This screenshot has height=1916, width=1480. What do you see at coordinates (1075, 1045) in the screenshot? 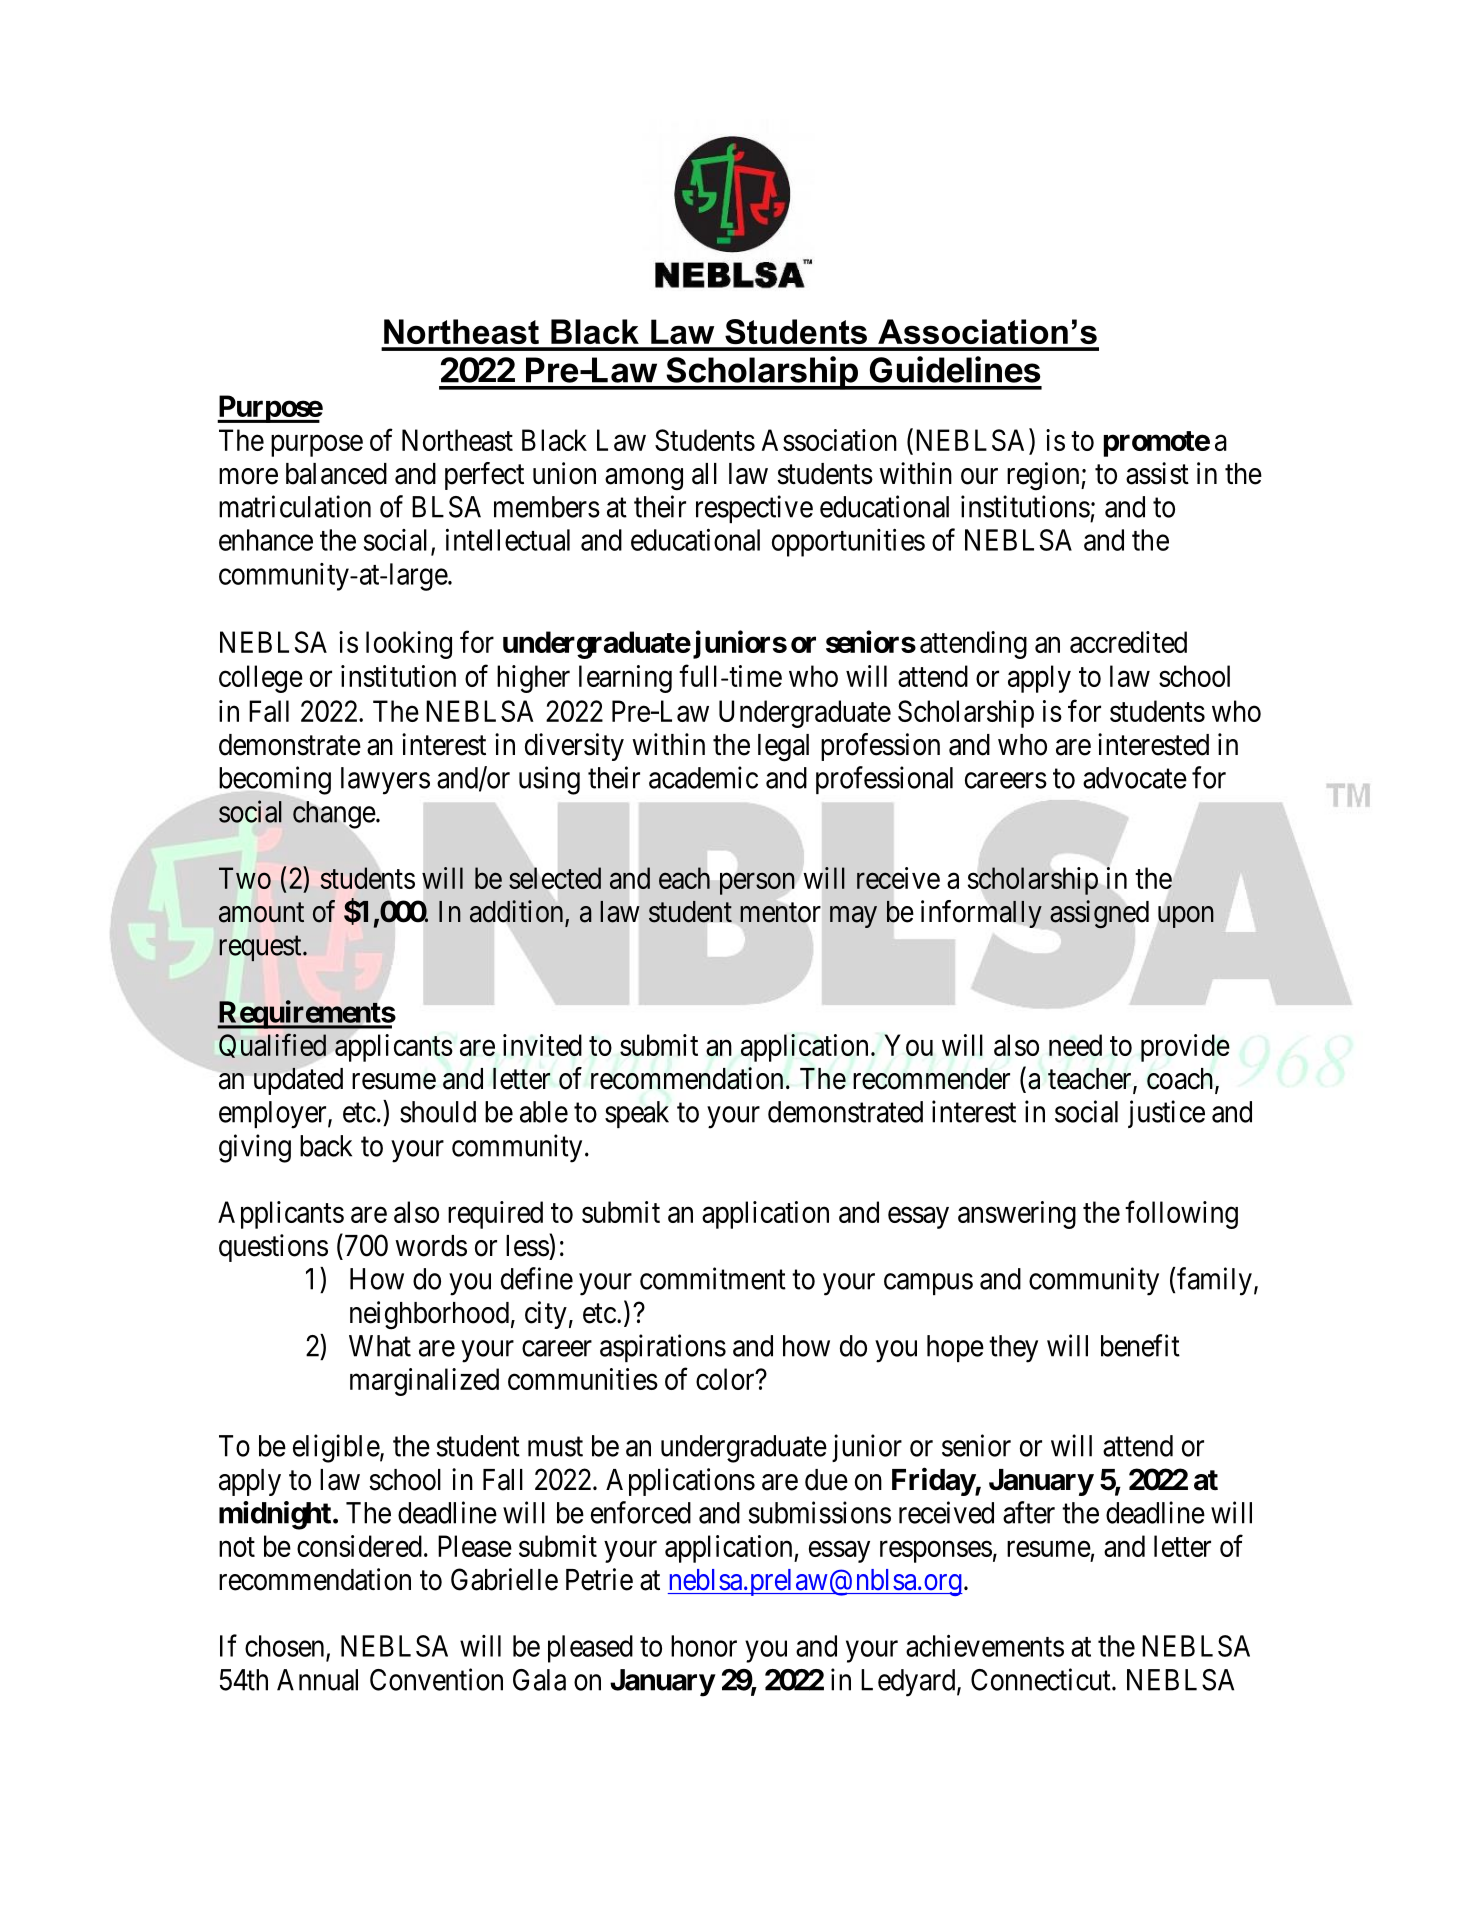
I see `need` at bounding box center [1075, 1045].
